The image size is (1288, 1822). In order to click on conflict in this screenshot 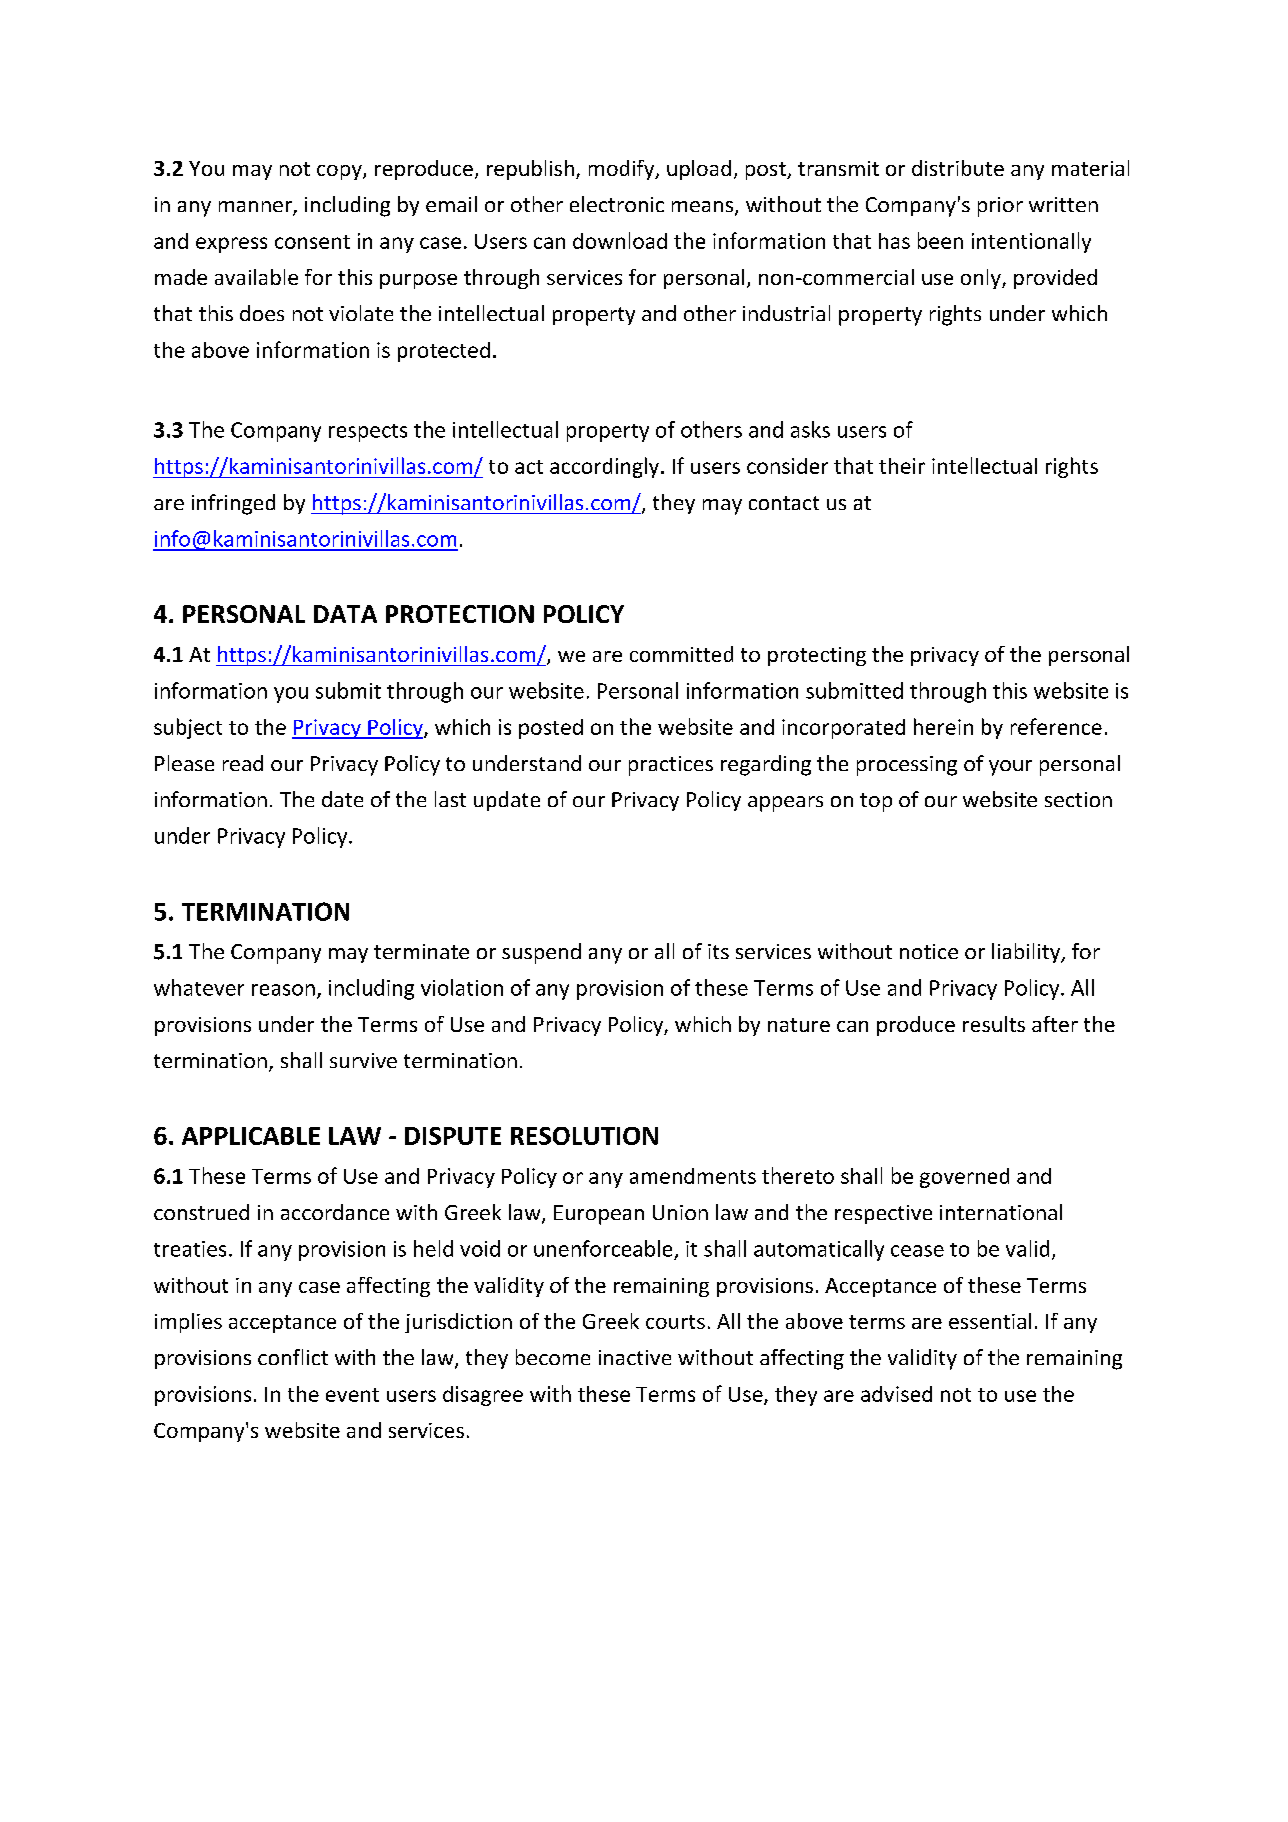, I will do `click(293, 1357)`.
